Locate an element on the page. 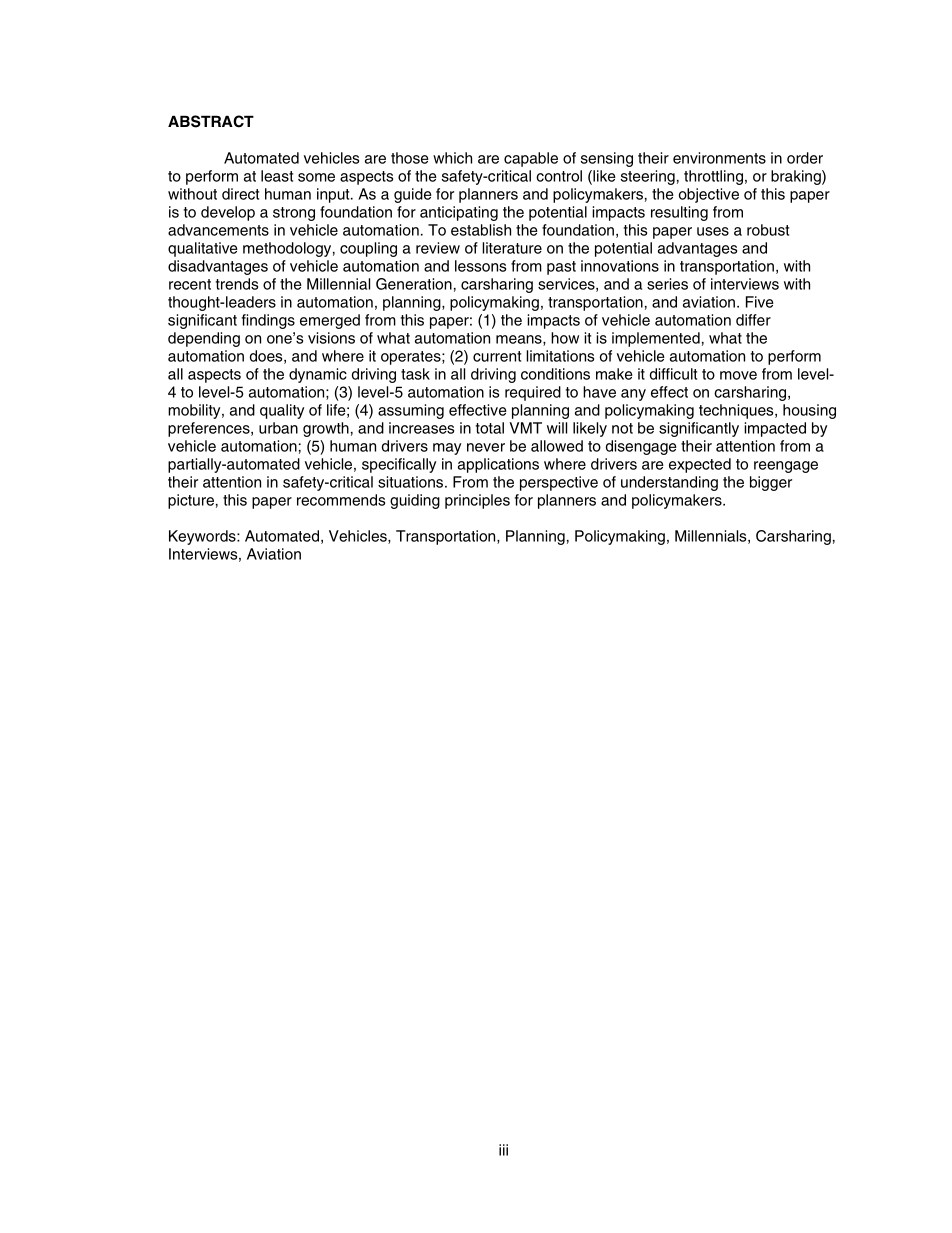  environments is located at coordinates (719, 158).
